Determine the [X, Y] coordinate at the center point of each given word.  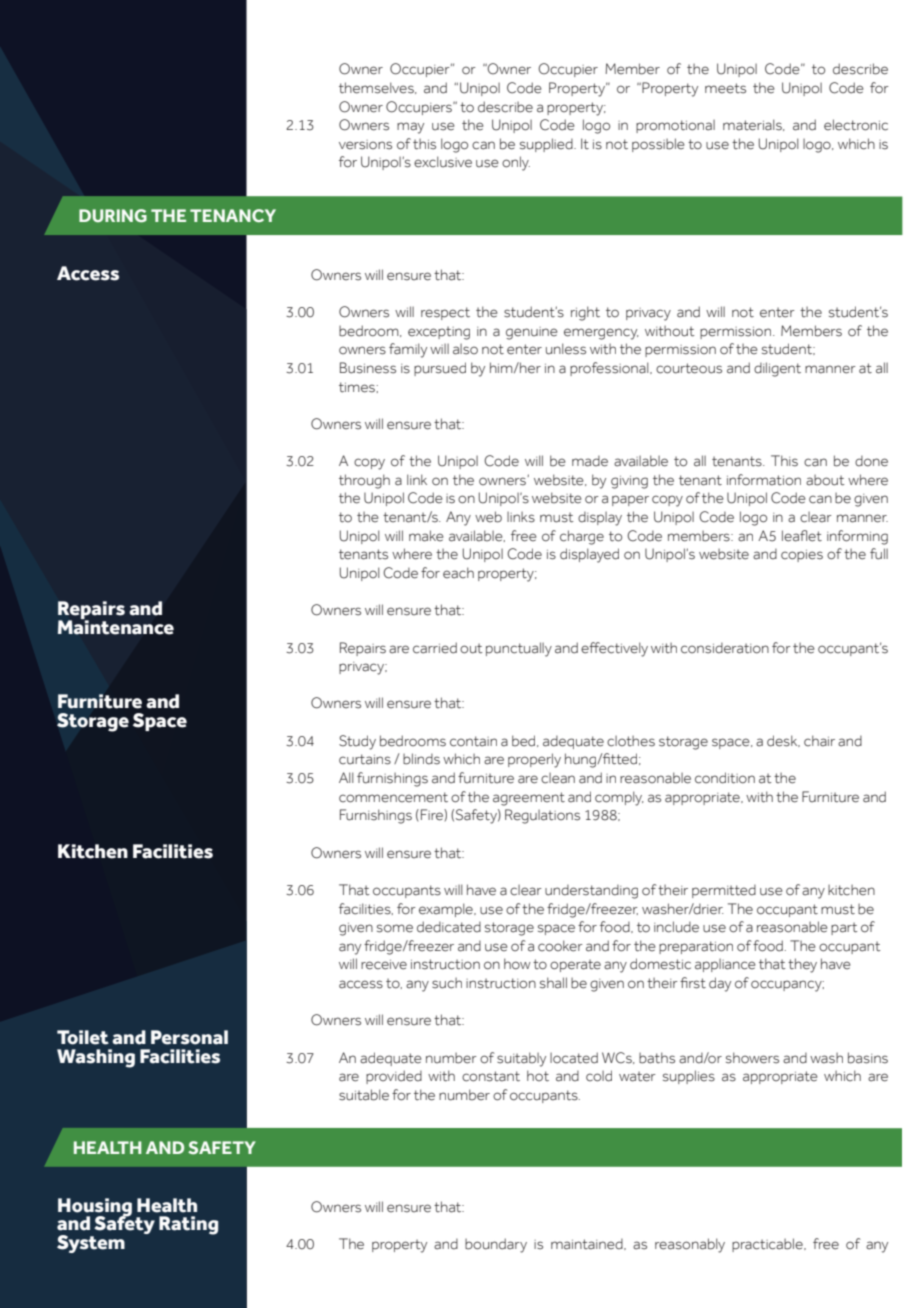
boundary [496, 1245]
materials [753, 125]
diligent [777, 369]
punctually [519, 649]
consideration [725, 648]
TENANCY [233, 215]
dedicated [449, 927]
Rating [188, 1225]
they [802, 965]
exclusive [443, 162]
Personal [189, 1037]
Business [368, 368]
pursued [440, 369]
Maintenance [116, 626]
